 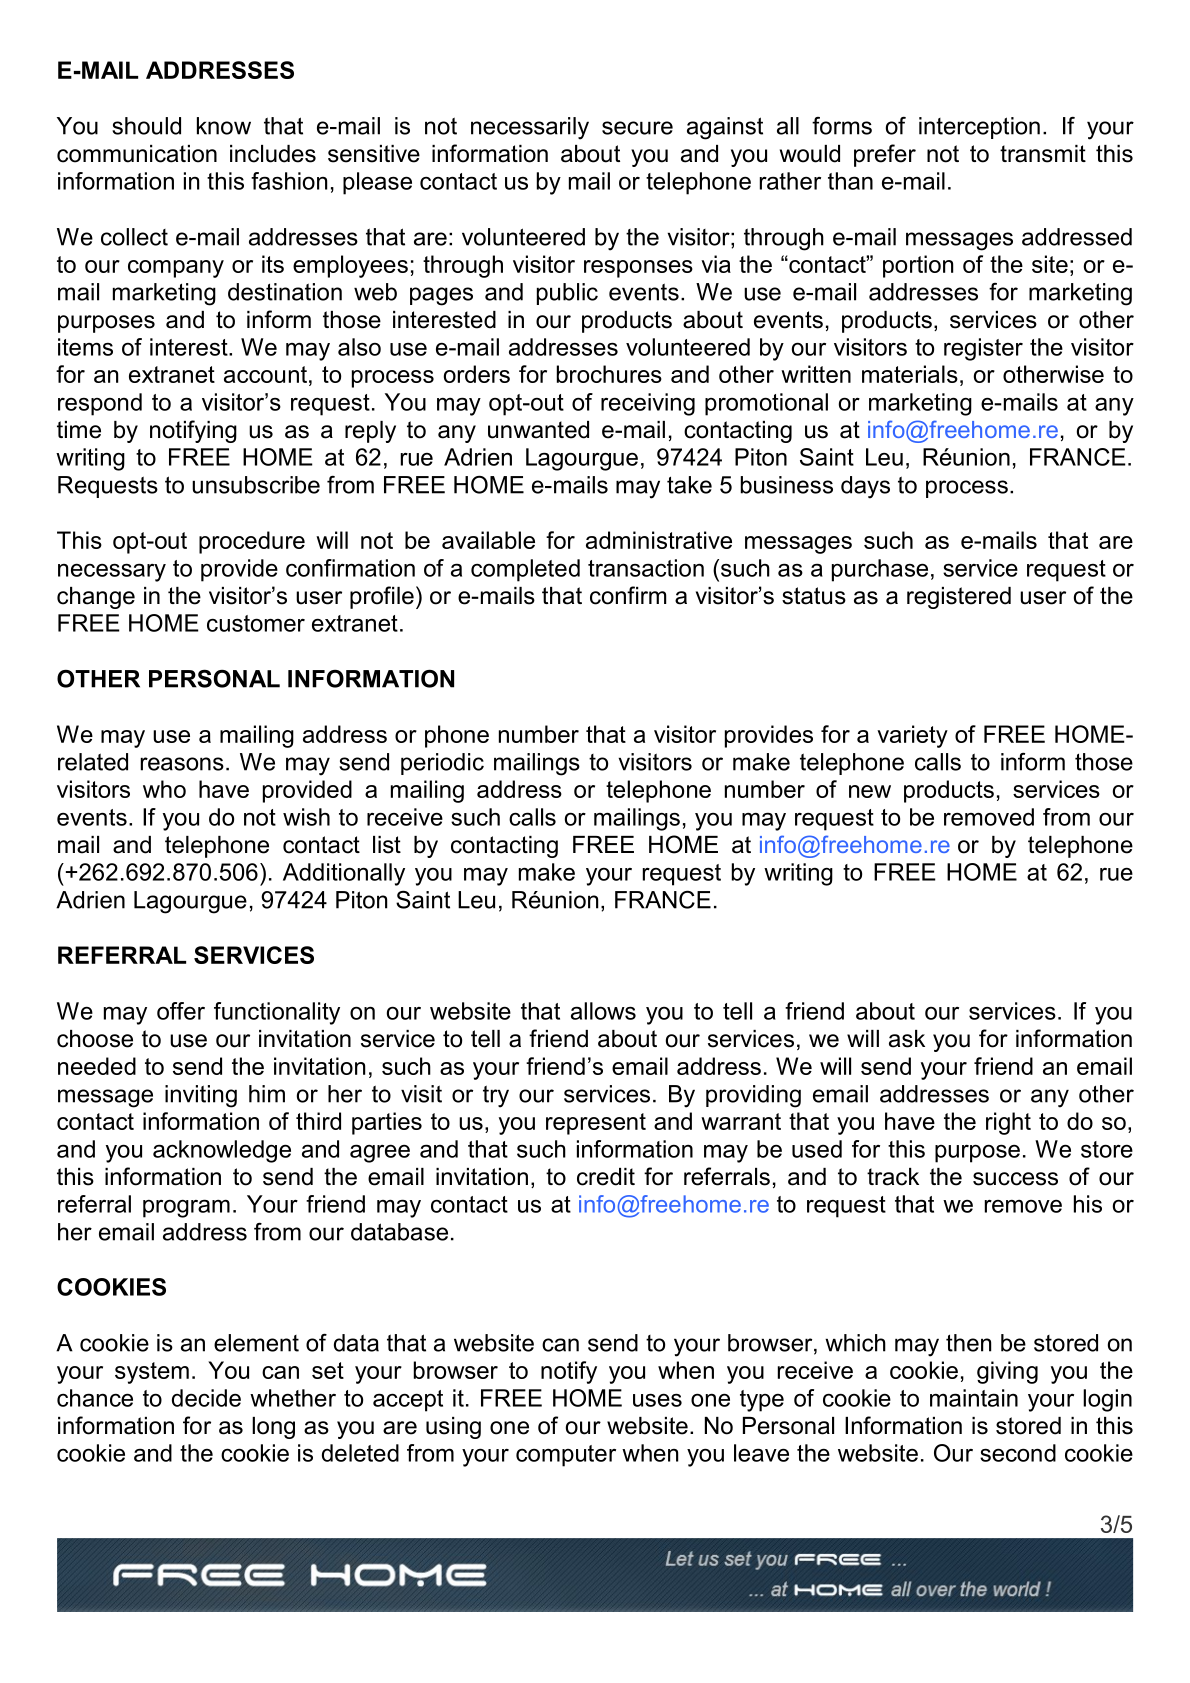 What do you see at coordinates (442, 764) in the image?
I see `periodic` at bounding box center [442, 764].
